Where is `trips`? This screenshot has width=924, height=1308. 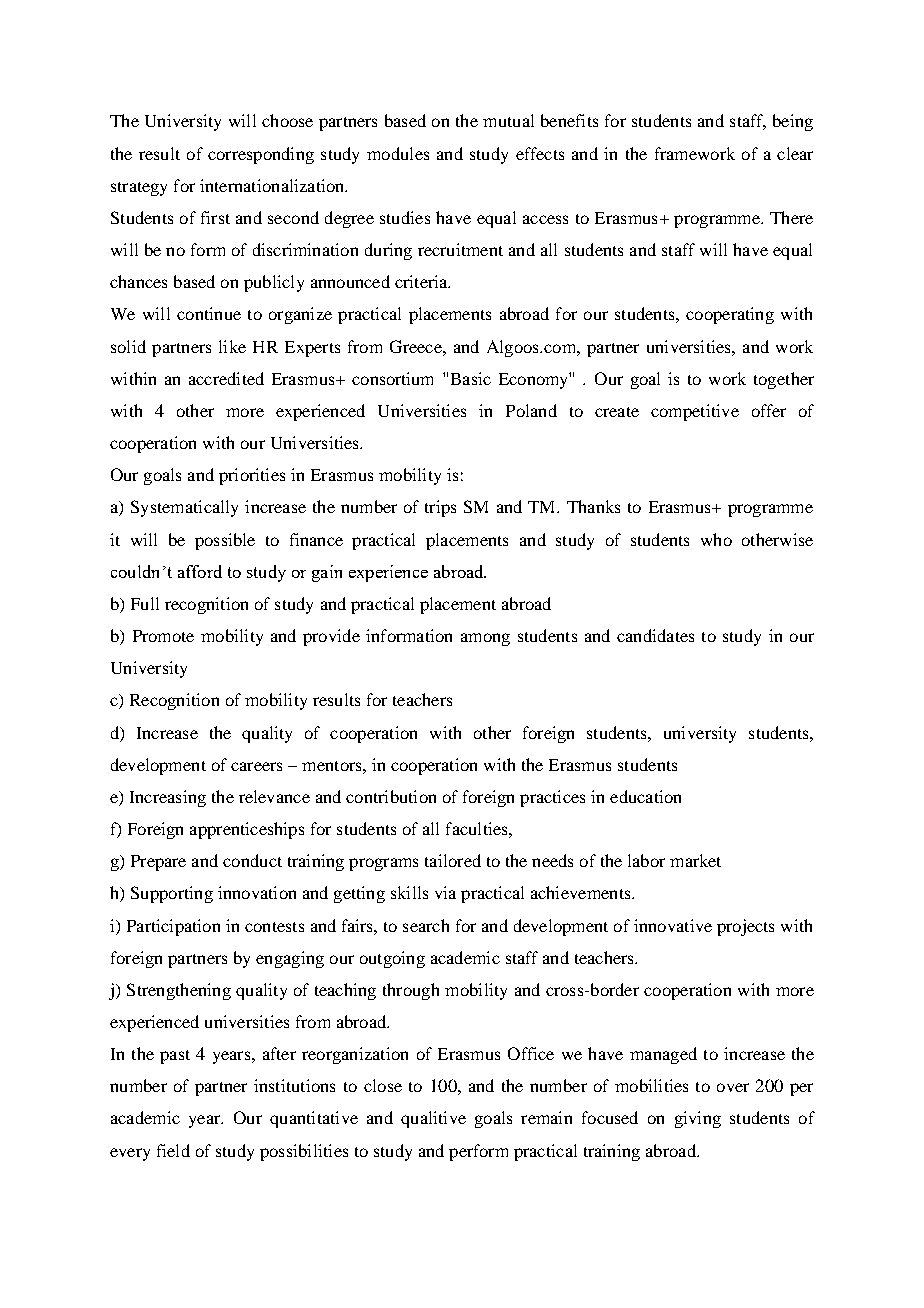 trips is located at coordinates (440, 508).
